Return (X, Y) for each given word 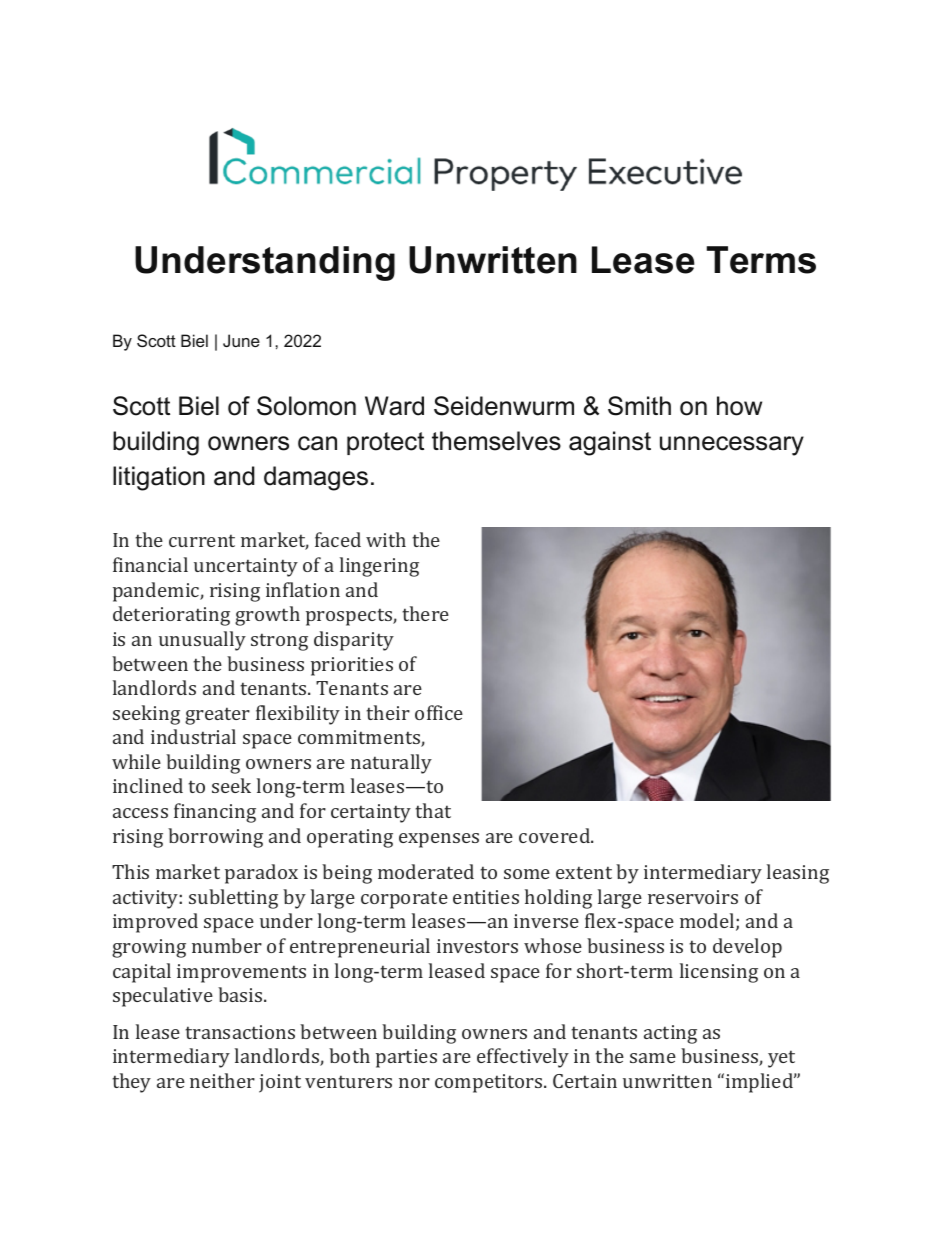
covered (555, 835)
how (739, 406)
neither (222, 1080)
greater (217, 716)
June (241, 340)
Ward (394, 406)
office (439, 712)
